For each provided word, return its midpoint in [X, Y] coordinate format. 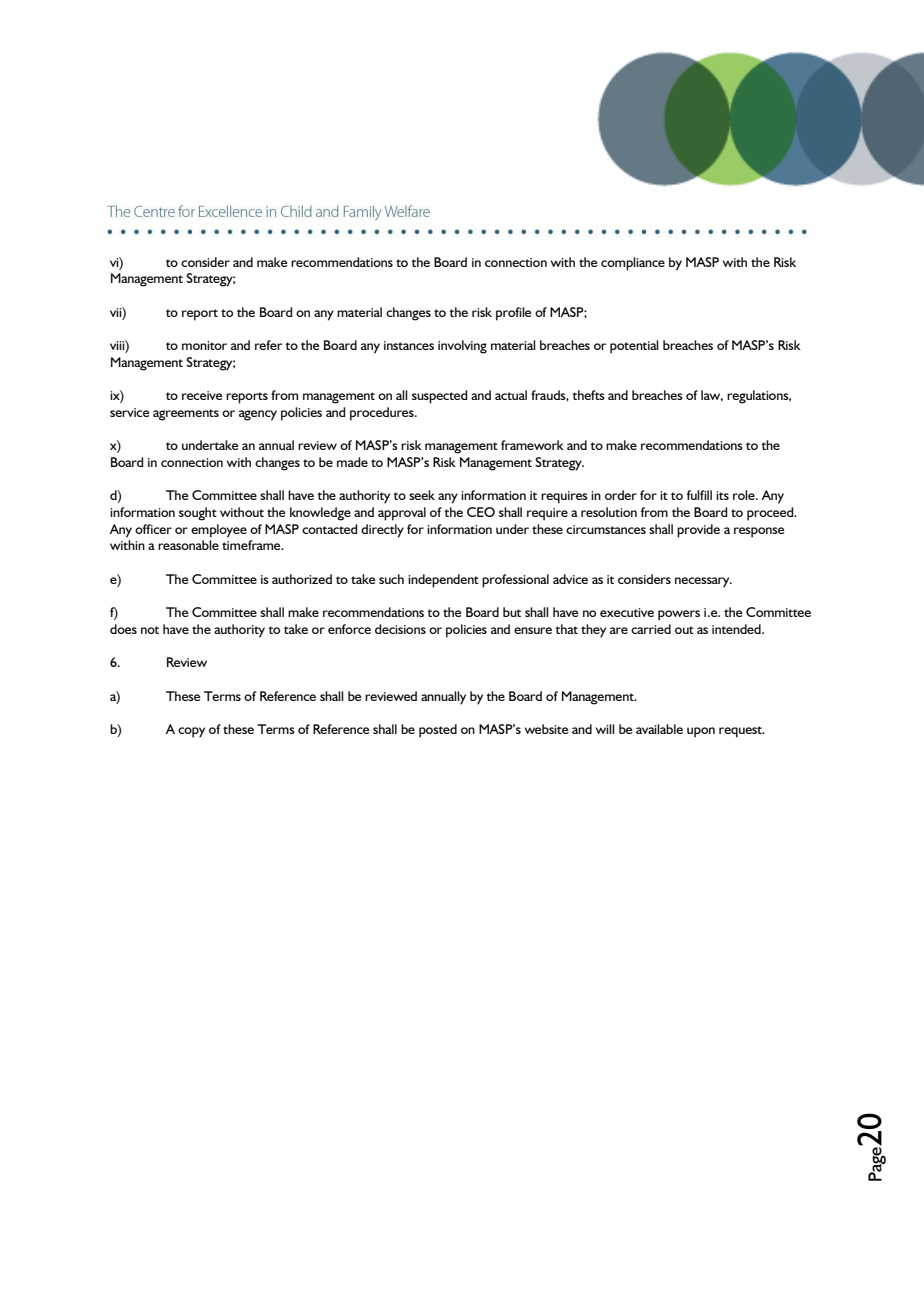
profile [513, 314]
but [512, 612]
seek [422, 495]
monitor [204, 345]
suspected [440, 397]
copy [191, 732]
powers [679, 615]
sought [198, 514]
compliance [633, 264]
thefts [588, 395]
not [150, 630]
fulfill [699, 495]
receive [202, 395]
